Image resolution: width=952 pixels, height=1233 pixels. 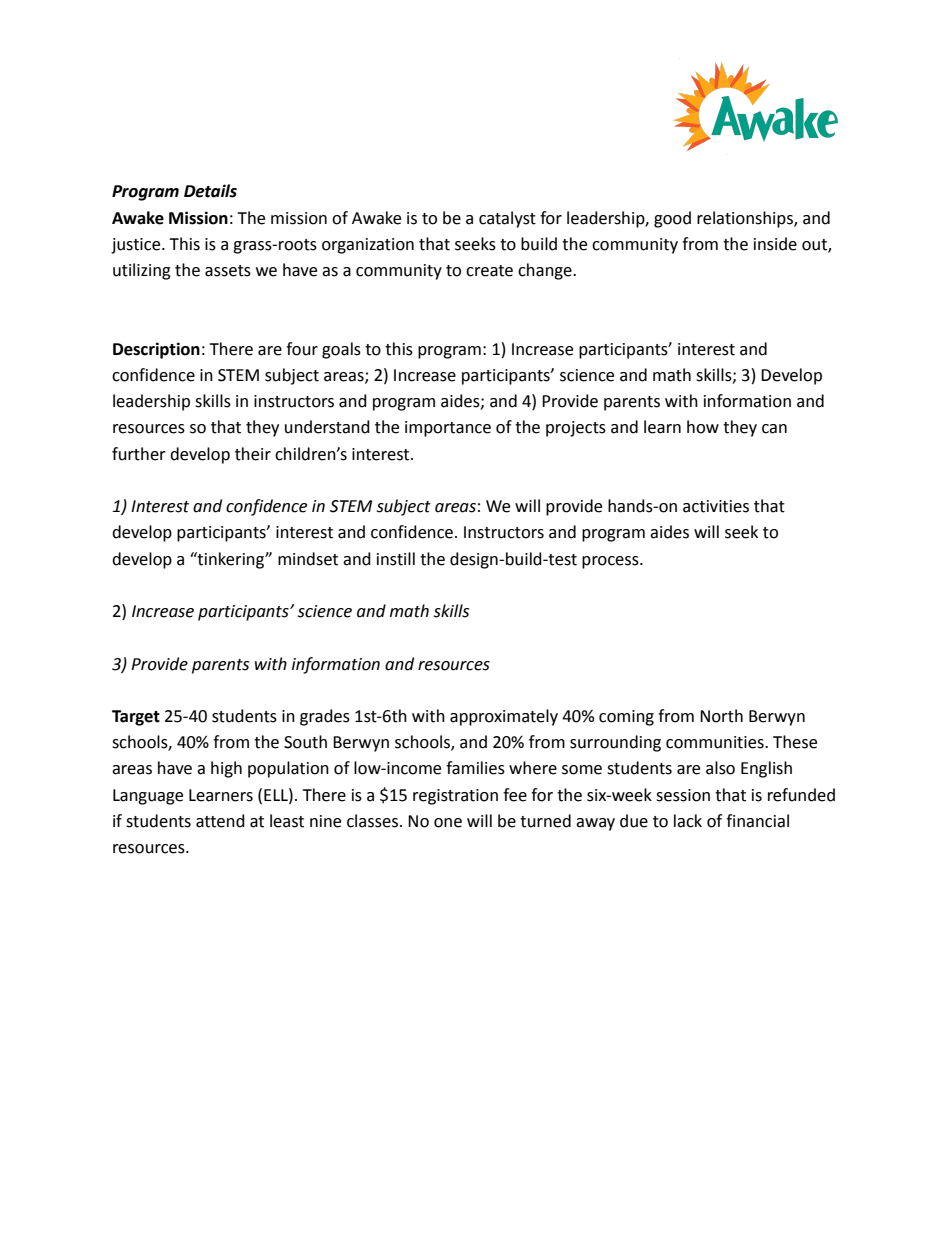 What do you see at coordinates (210, 191) in the screenshot?
I see `Details` at bounding box center [210, 191].
